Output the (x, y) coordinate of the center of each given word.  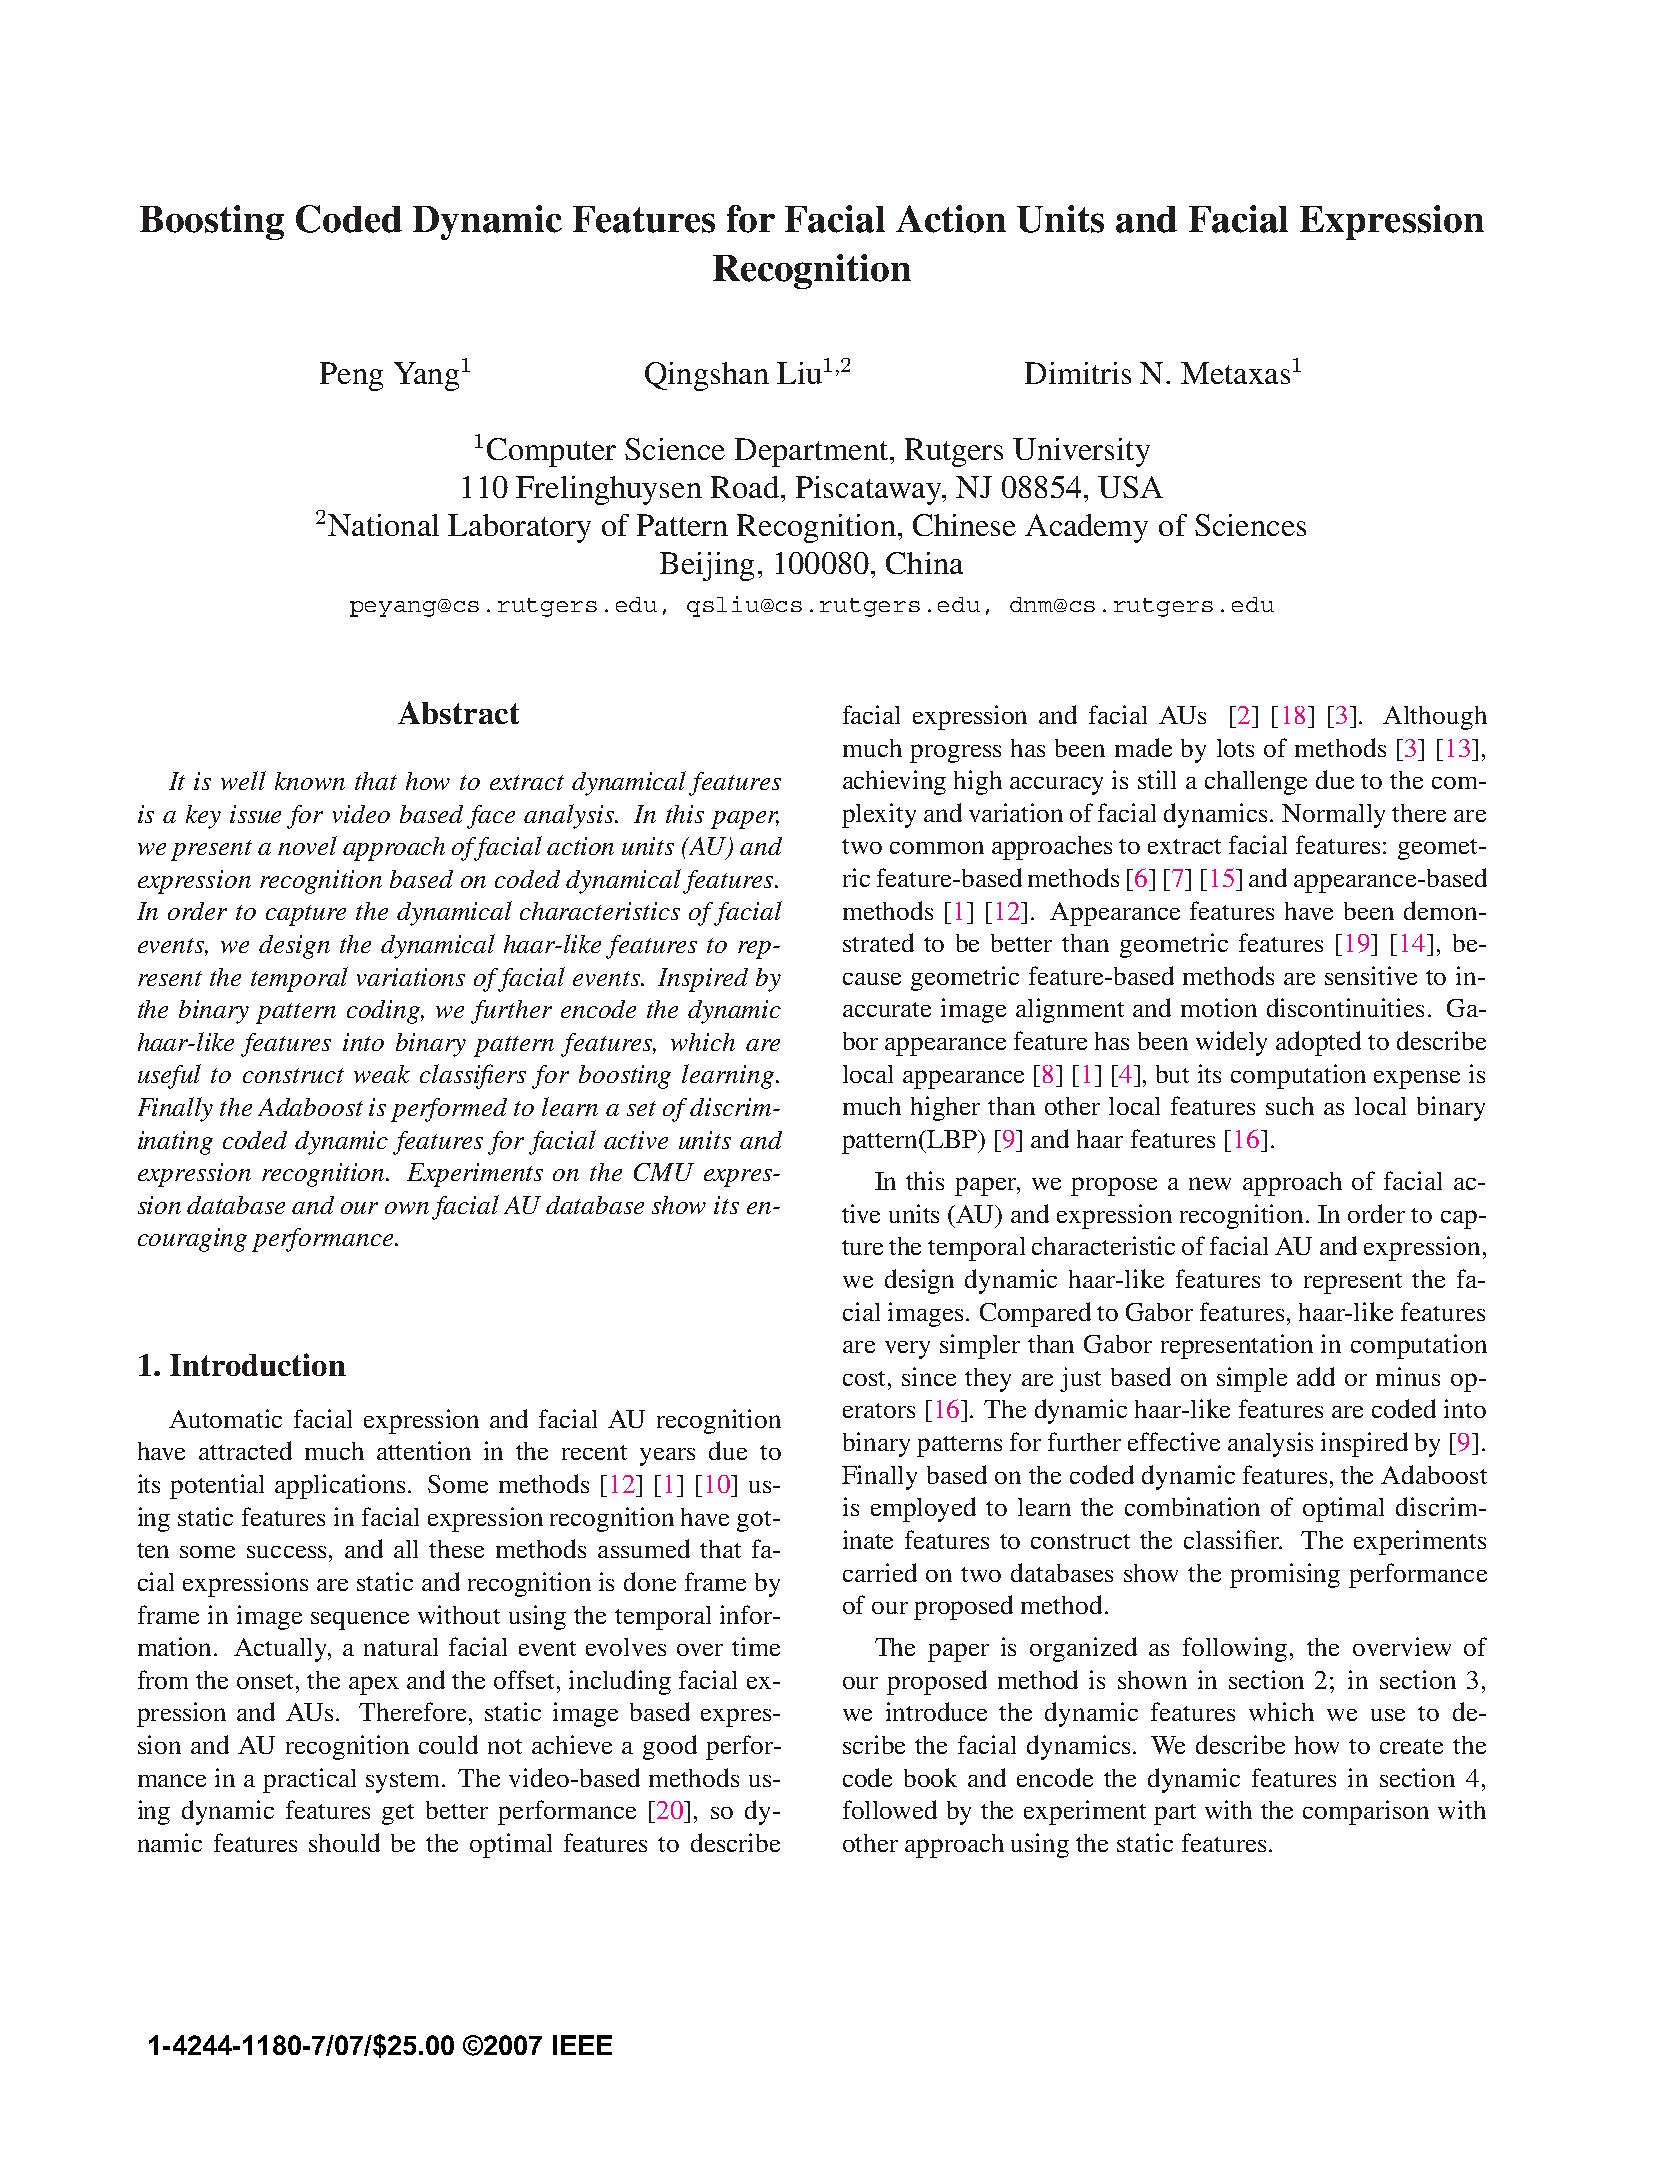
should (344, 1842)
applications (340, 1486)
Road (746, 487)
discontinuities (1345, 1007)
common (937, 847)
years (667, 1457)
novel (307, 845)
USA (1130, 487)
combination (1192, 1506)
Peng (351, 376)
